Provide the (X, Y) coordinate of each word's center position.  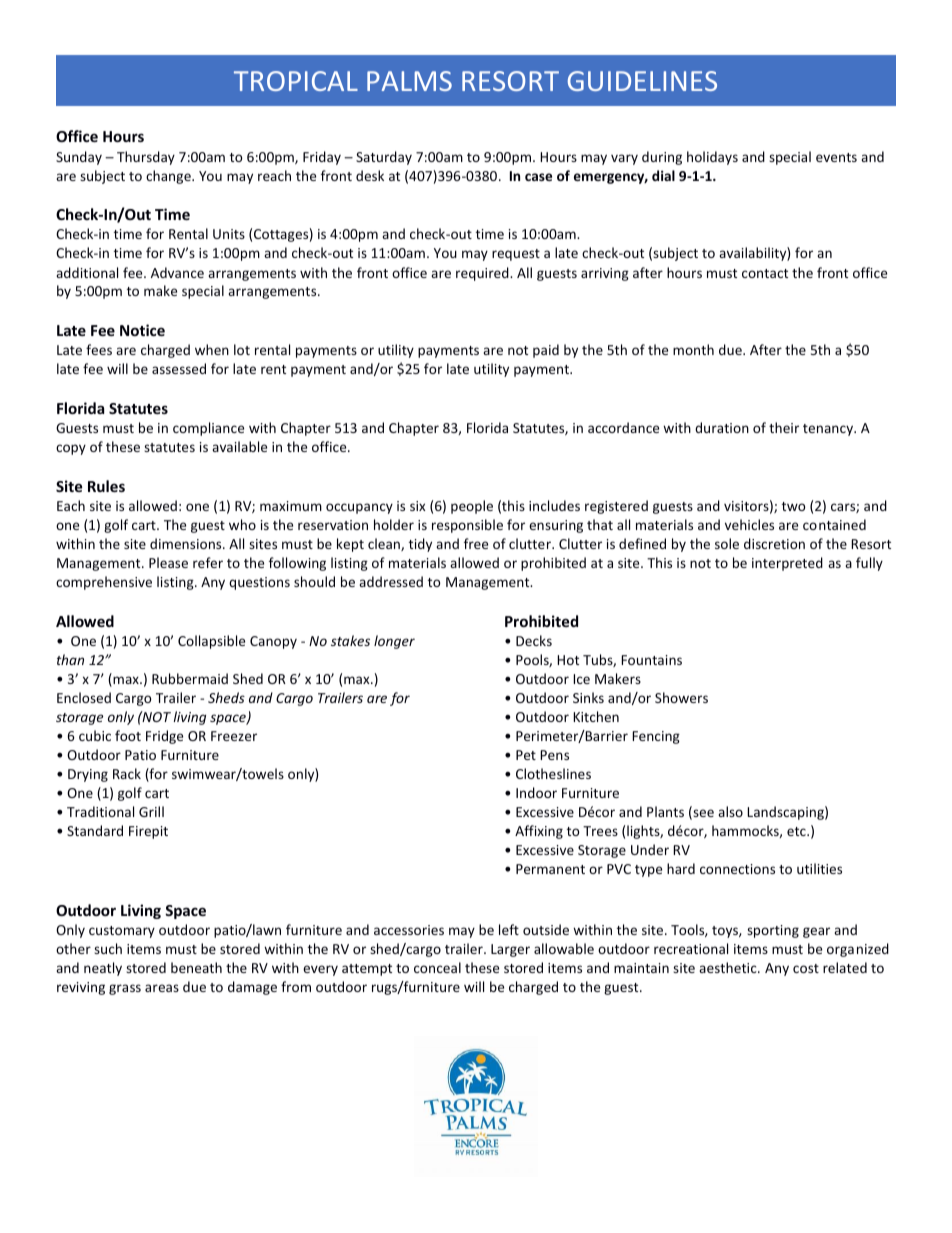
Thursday (146, 158)
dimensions (187, 543)
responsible (467, 526)
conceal (437, 967)
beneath (196, 967)
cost (806, 968)
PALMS (409, 81)
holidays (712, 158)
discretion (774, 543)
